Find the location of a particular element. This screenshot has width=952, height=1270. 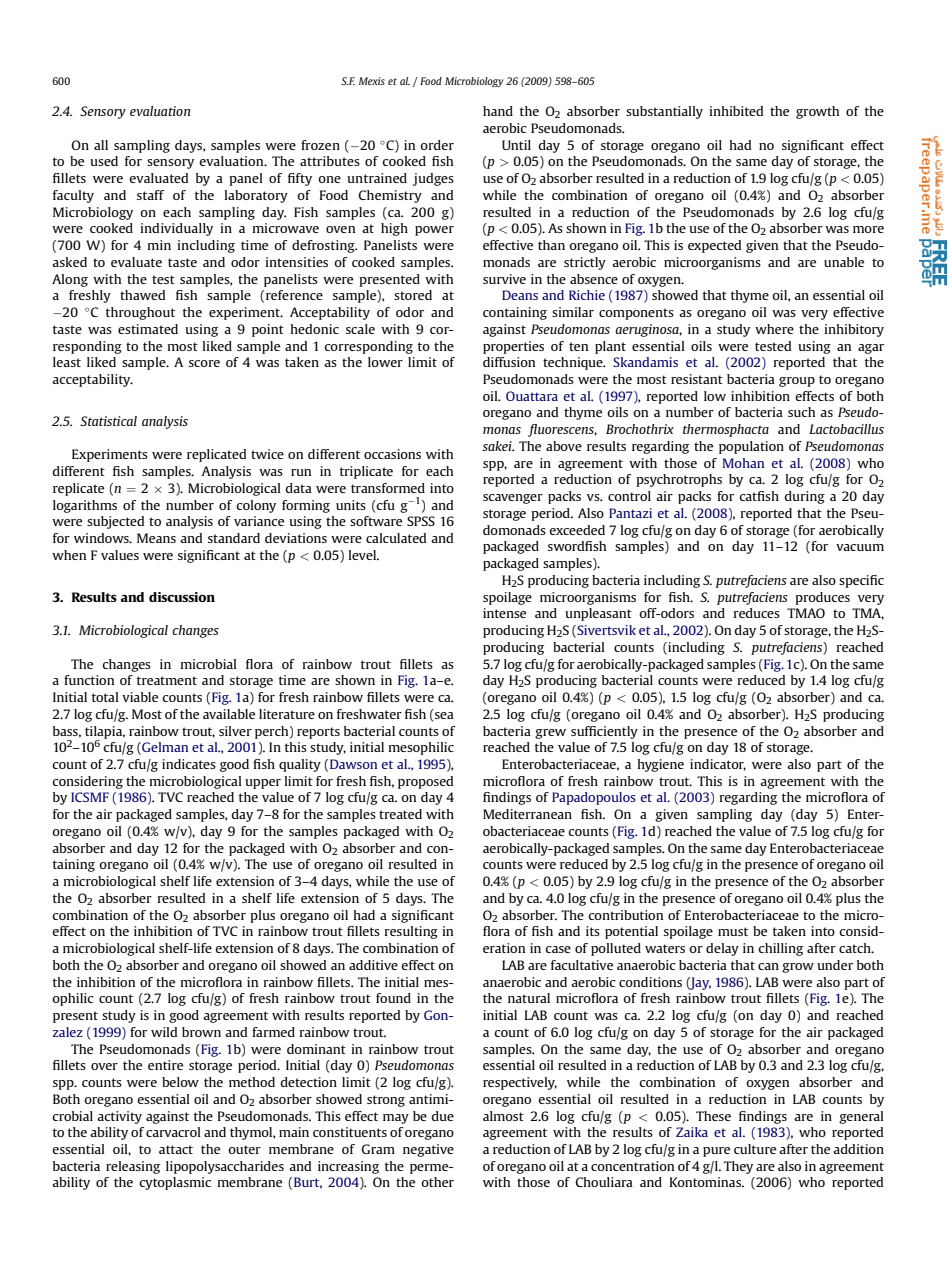

order is located at coordinates (437, 145).
